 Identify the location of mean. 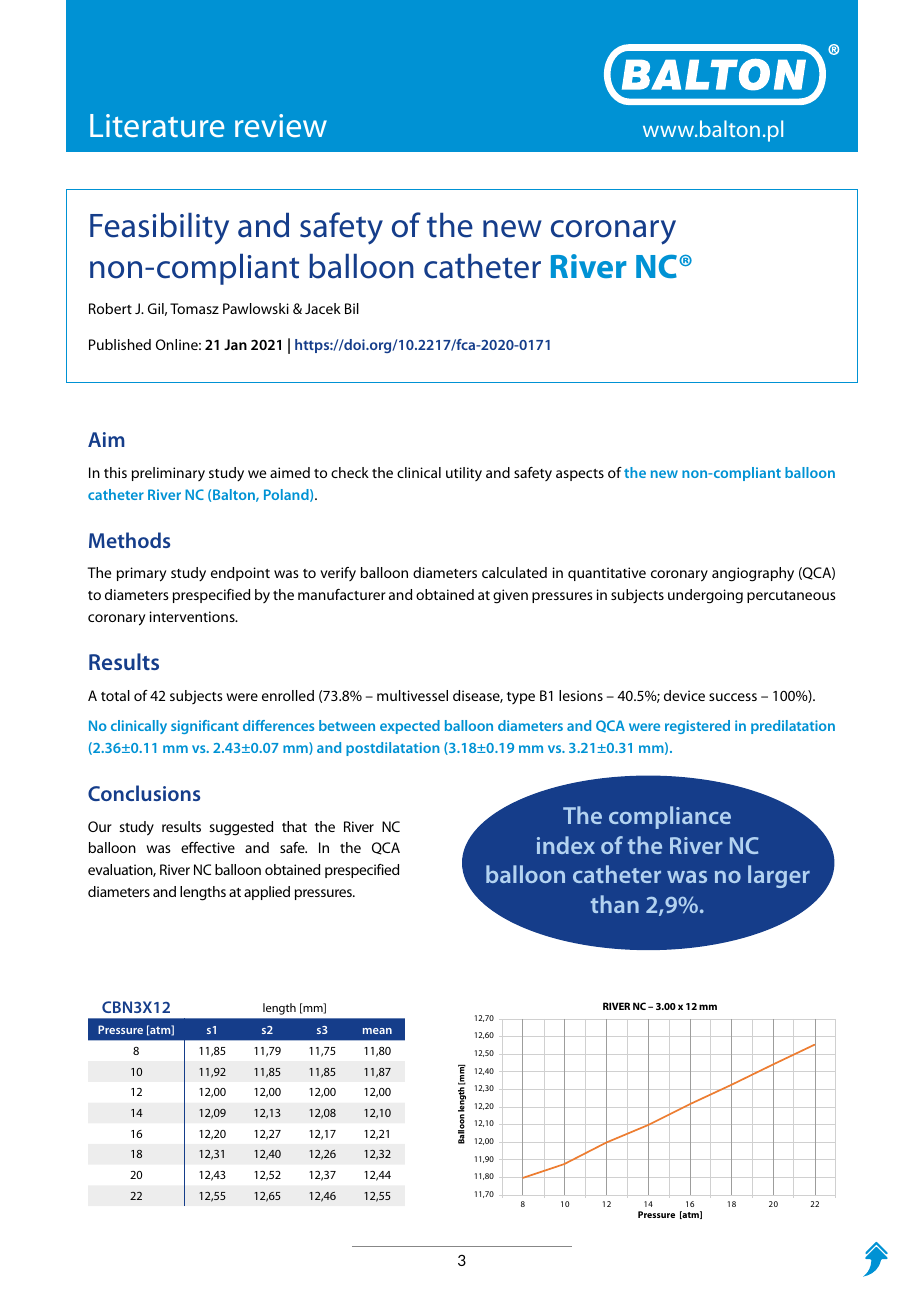
(377, 1031).
